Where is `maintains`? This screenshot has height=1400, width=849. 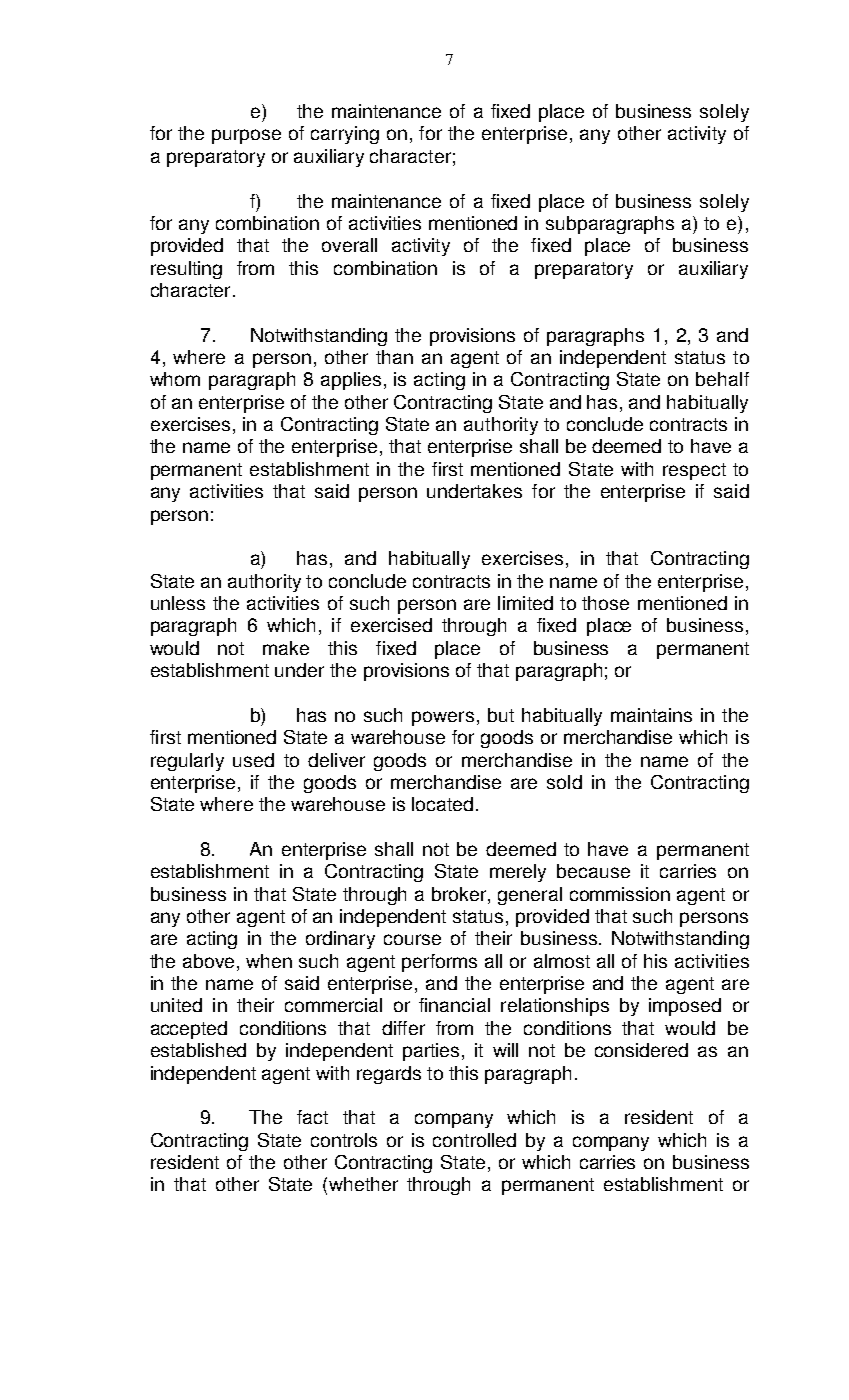
maintains is located at coordinates (651, 715).
